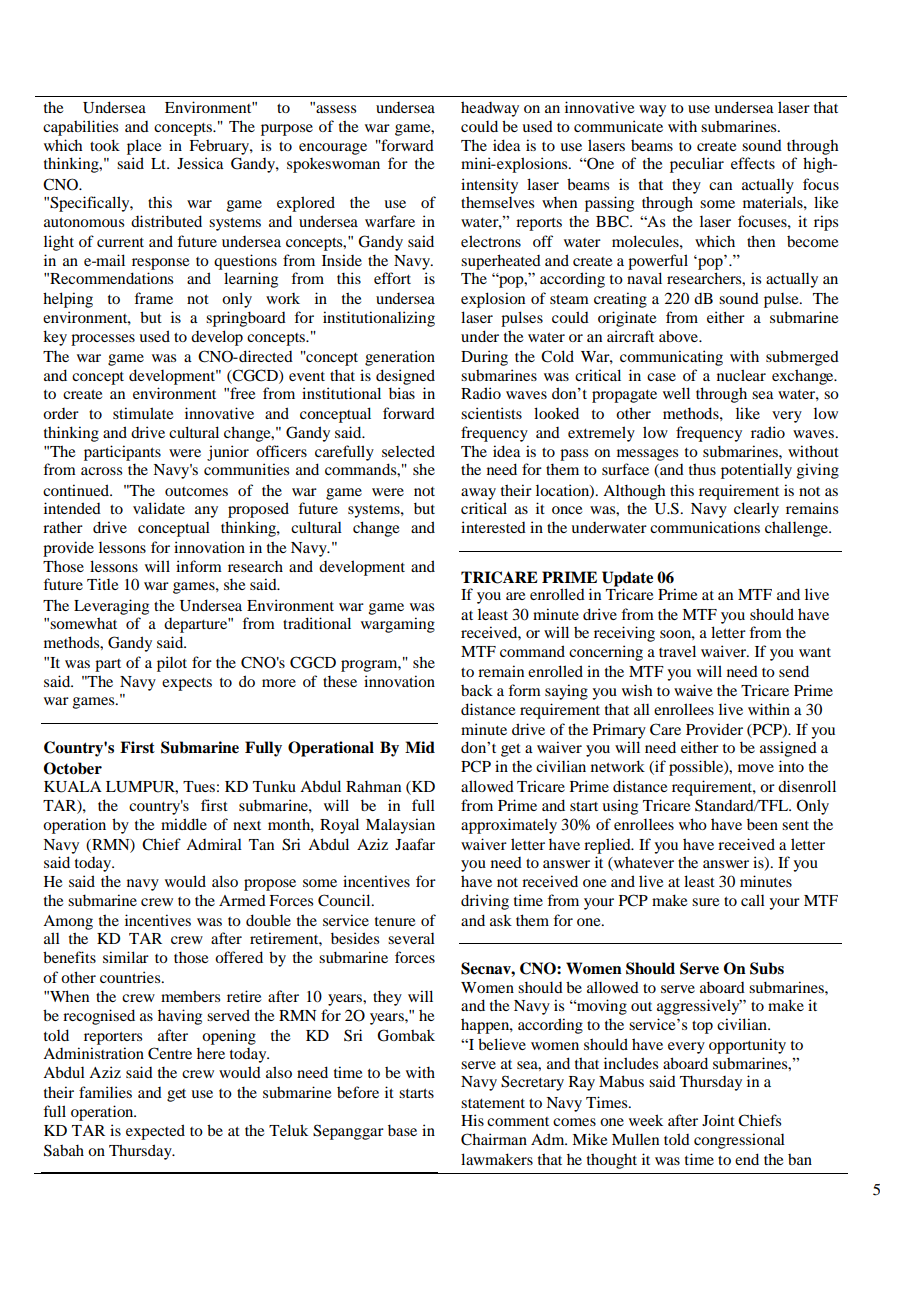 The height and width of the image is (1308, 924). What do you see at coordinates (411, 938) in the image?
I see `several` at bounding box center [411, 938].
